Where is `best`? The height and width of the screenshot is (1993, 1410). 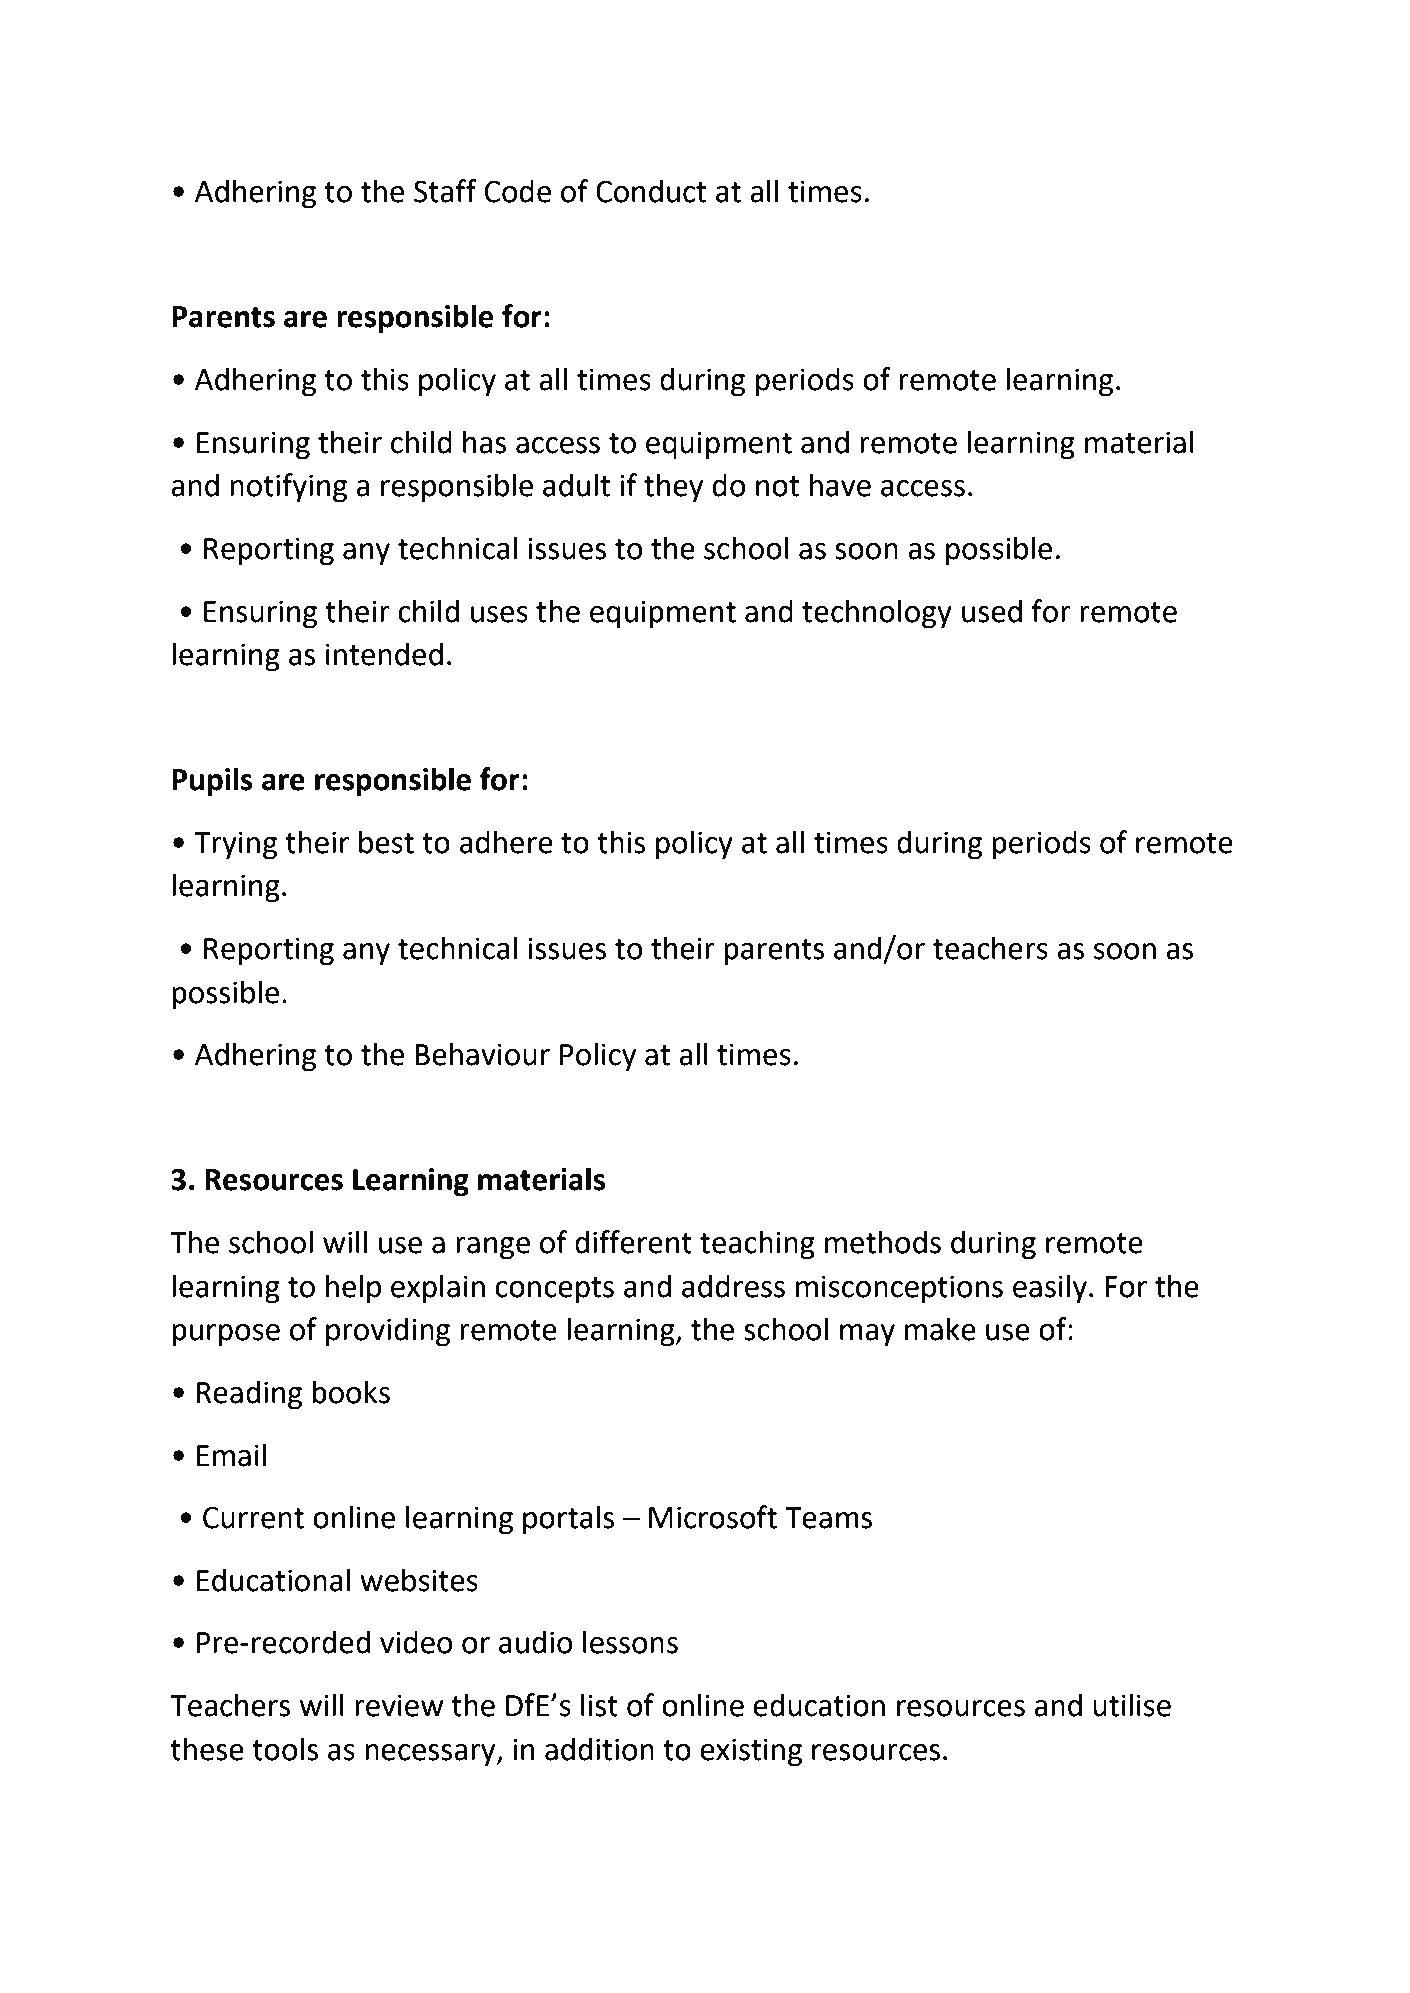
best is located at coordinates (386, 842).
